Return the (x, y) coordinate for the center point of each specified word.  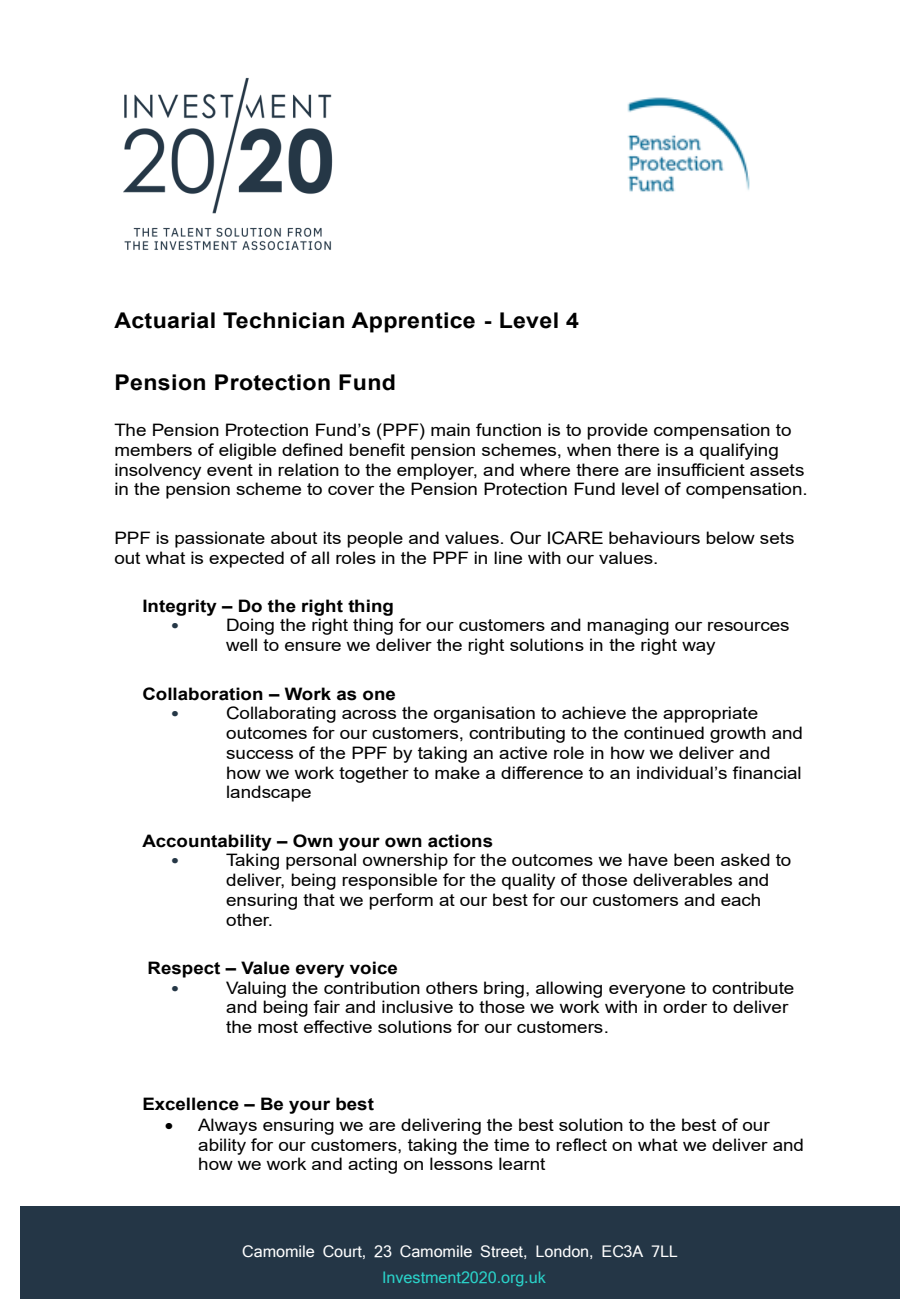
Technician (283, 320)
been (694, 859)
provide (617, 431)
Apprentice (413, 322)
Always (227, 1126)
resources (748, 626)
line (508, 557)
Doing (250, 626)
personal (321, 861)
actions (460, 841)
